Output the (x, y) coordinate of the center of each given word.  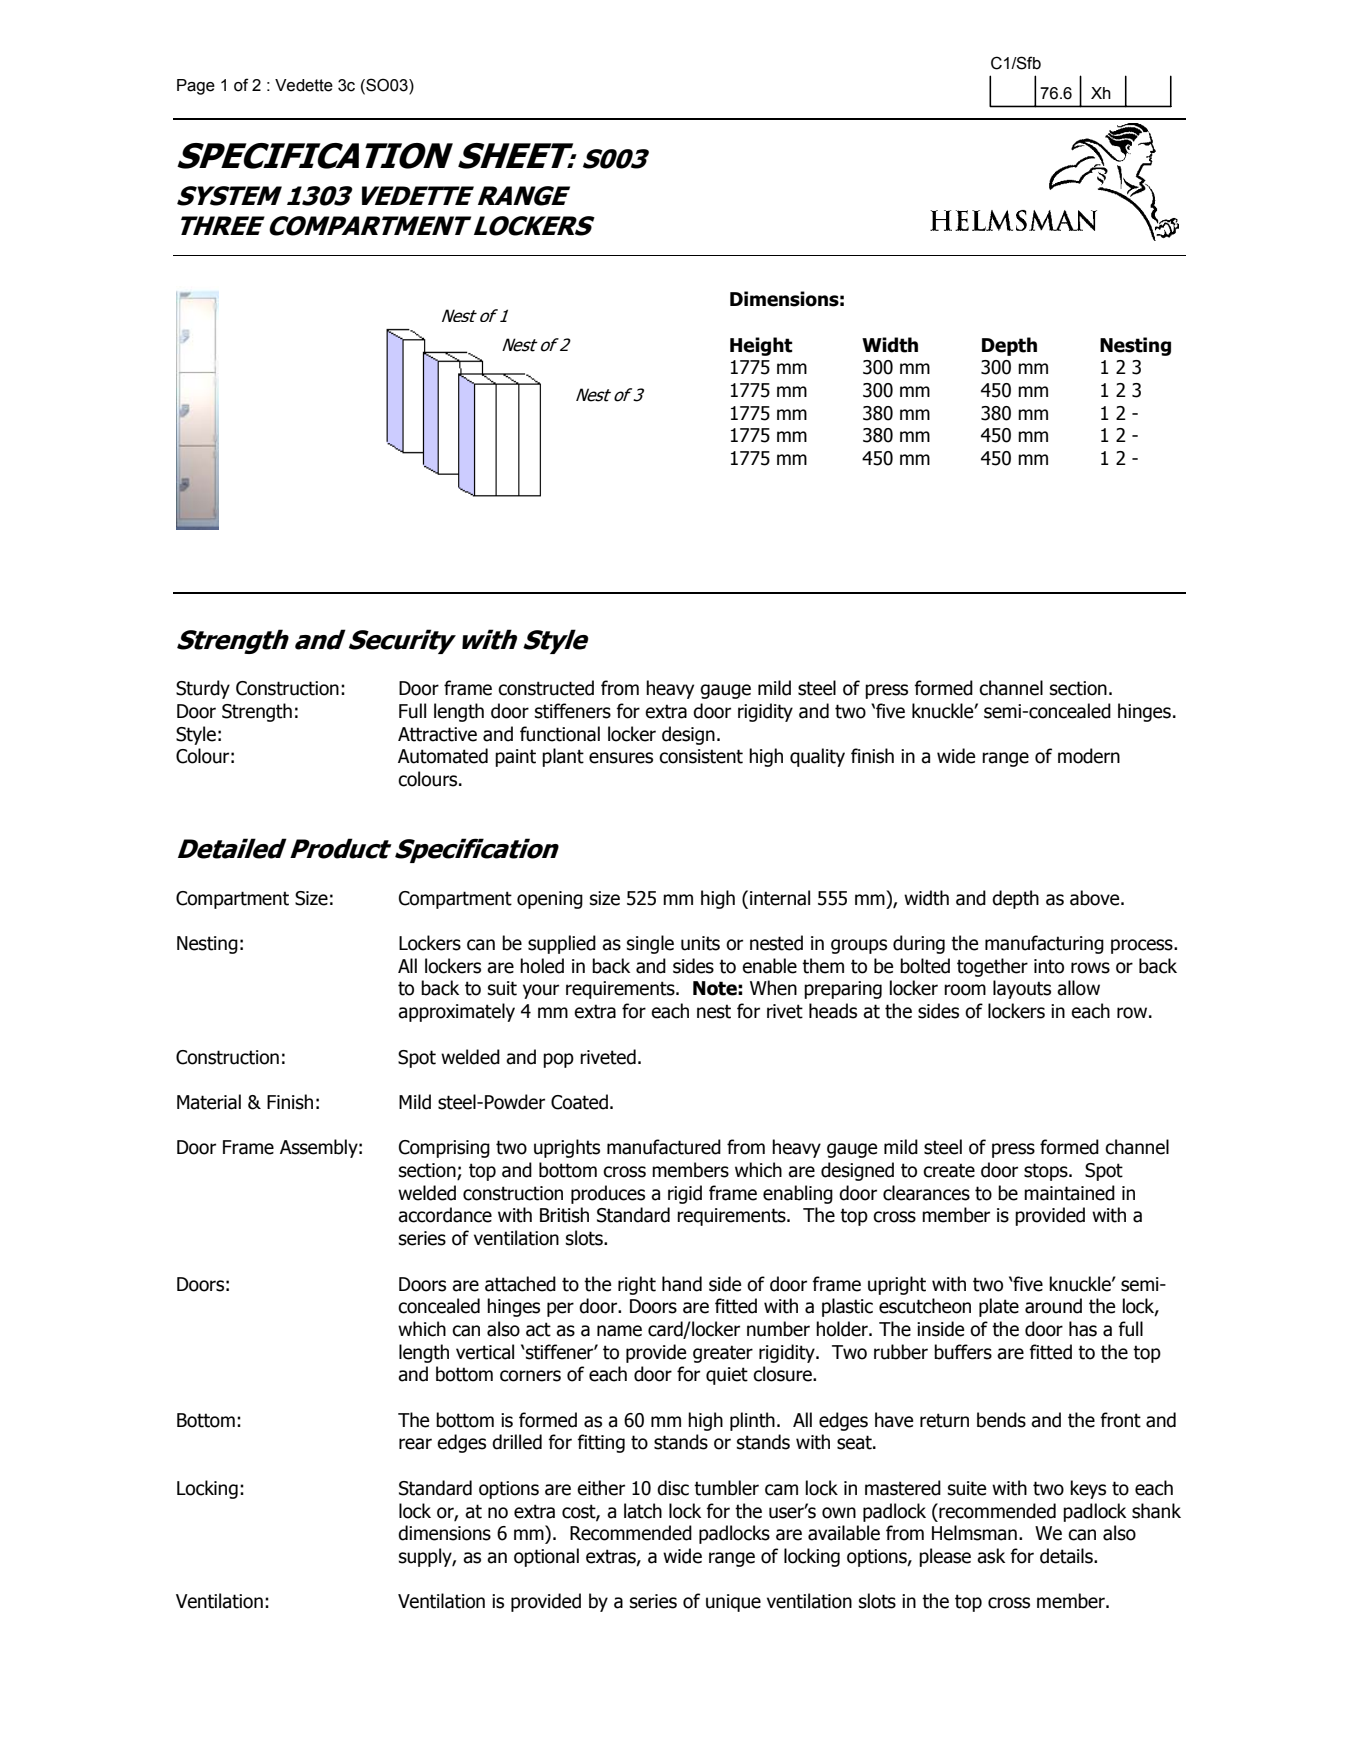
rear (415, 1444)
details (1067, 1556)
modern (1089, 756)
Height (761, 346)
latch (643, 1511)
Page (196, 87)
